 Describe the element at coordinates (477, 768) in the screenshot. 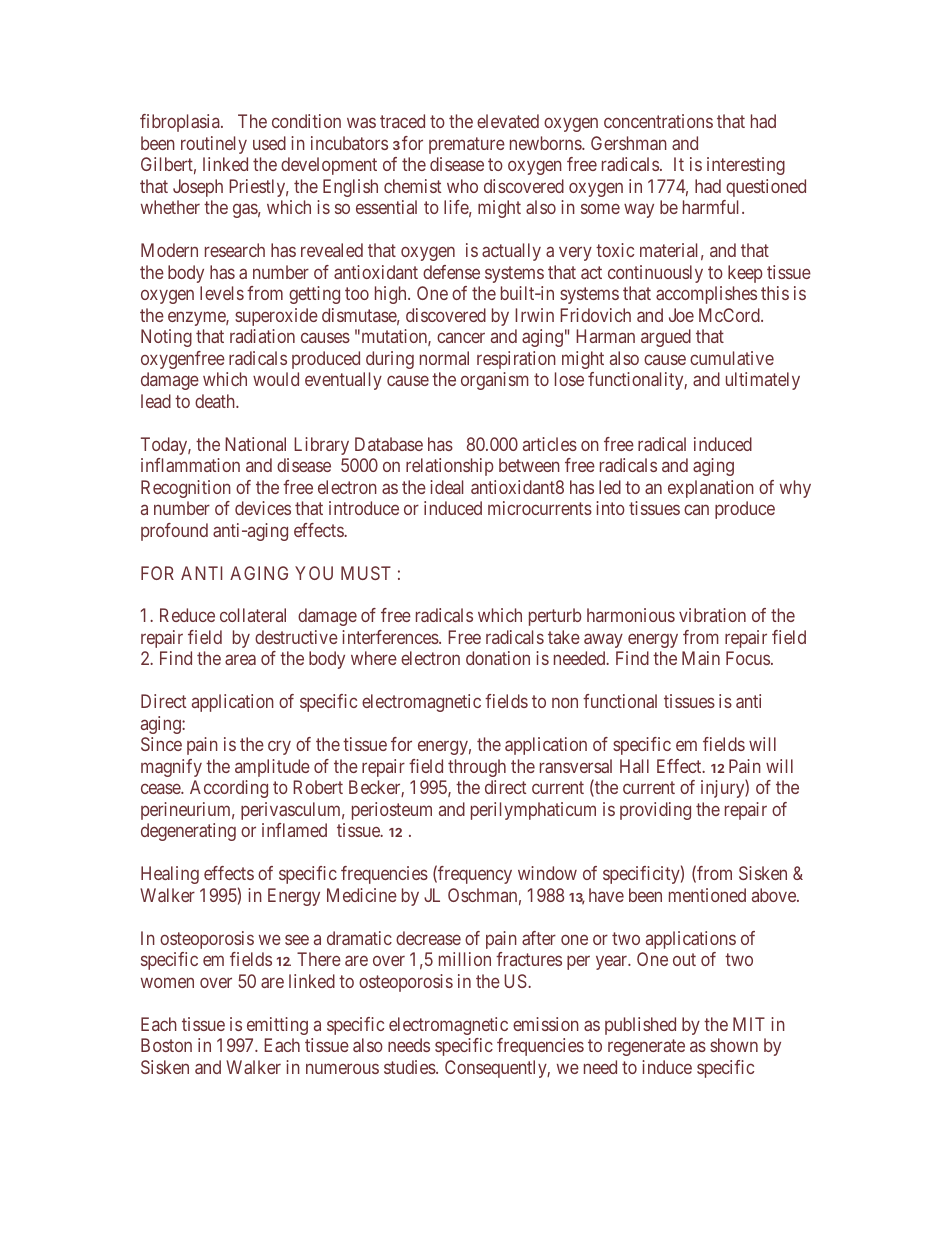

I see `through` at that location.
